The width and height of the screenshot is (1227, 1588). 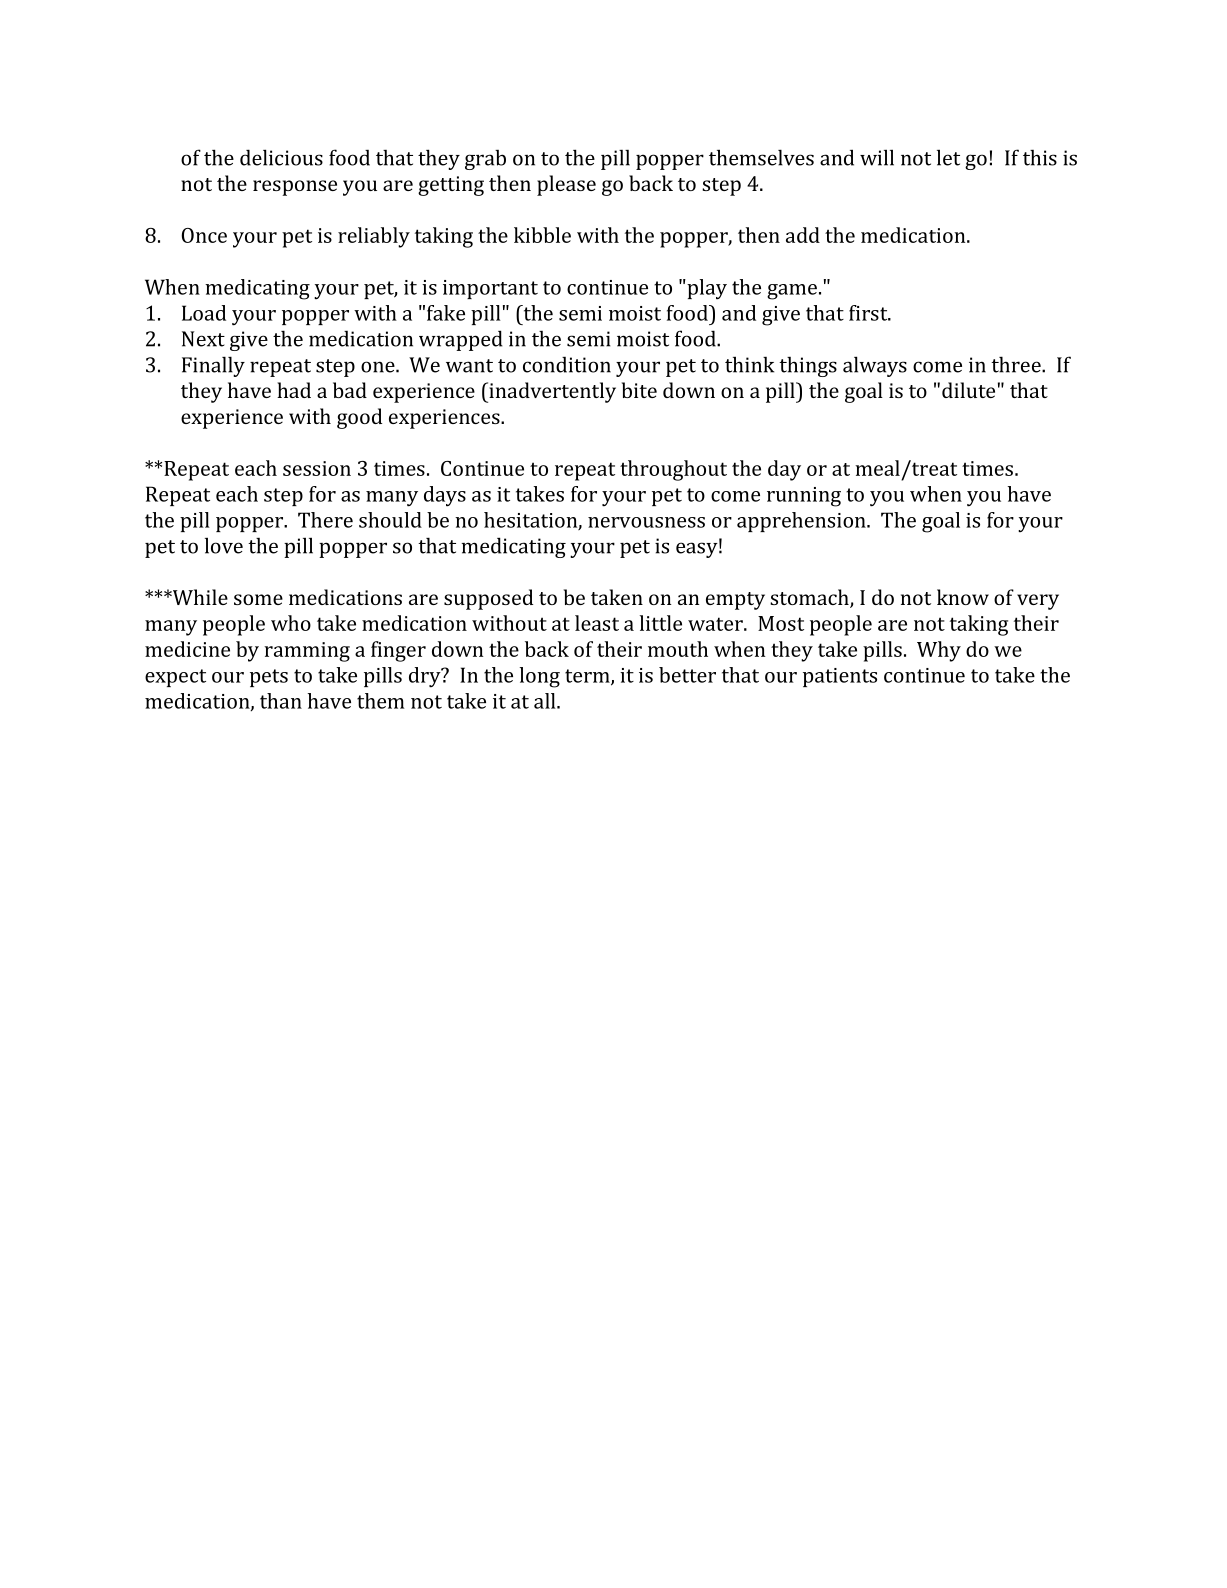 What do you see at coordinates (968, 390) in the screenshot?
I see `dilute` at bounding box center [968, 390].
